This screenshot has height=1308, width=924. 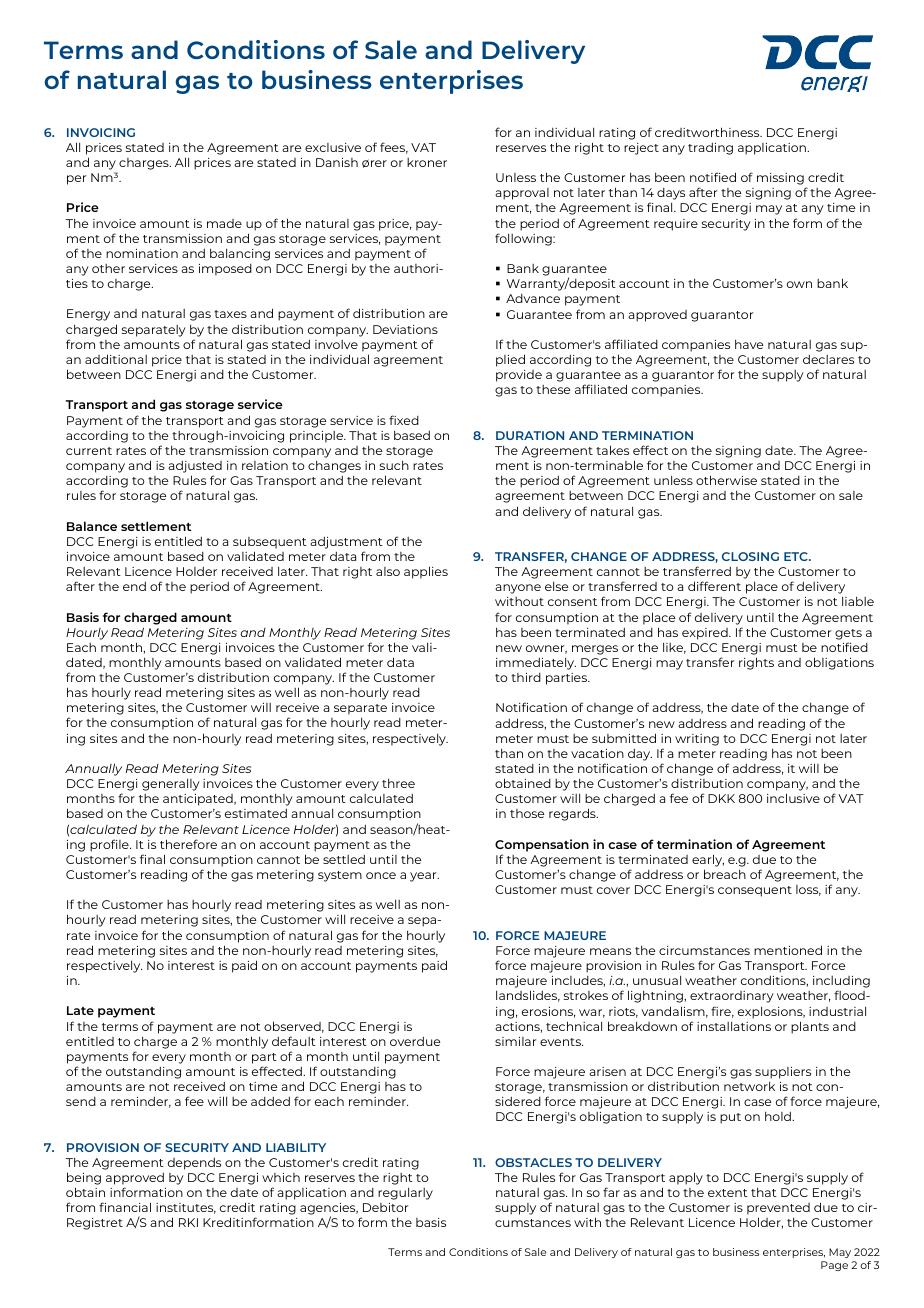 I want to click on institutes, so click(x=186, y=1208).
